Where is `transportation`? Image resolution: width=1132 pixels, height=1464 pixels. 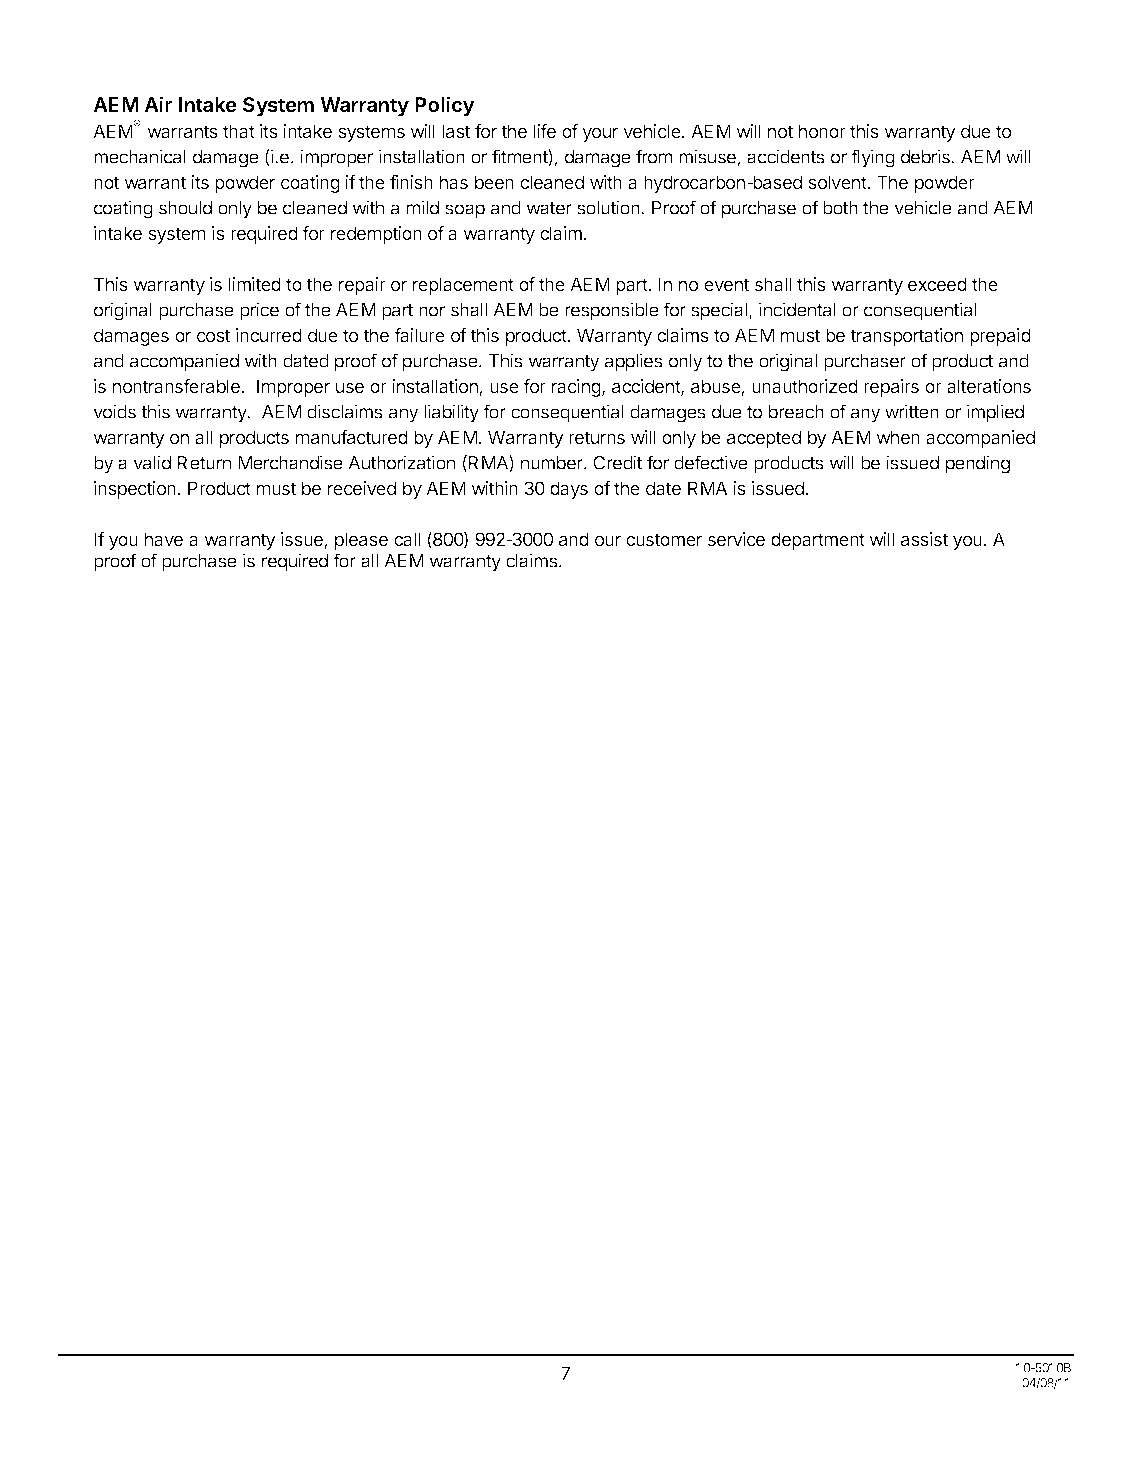
transportation is located at coordinates (906, 337).
